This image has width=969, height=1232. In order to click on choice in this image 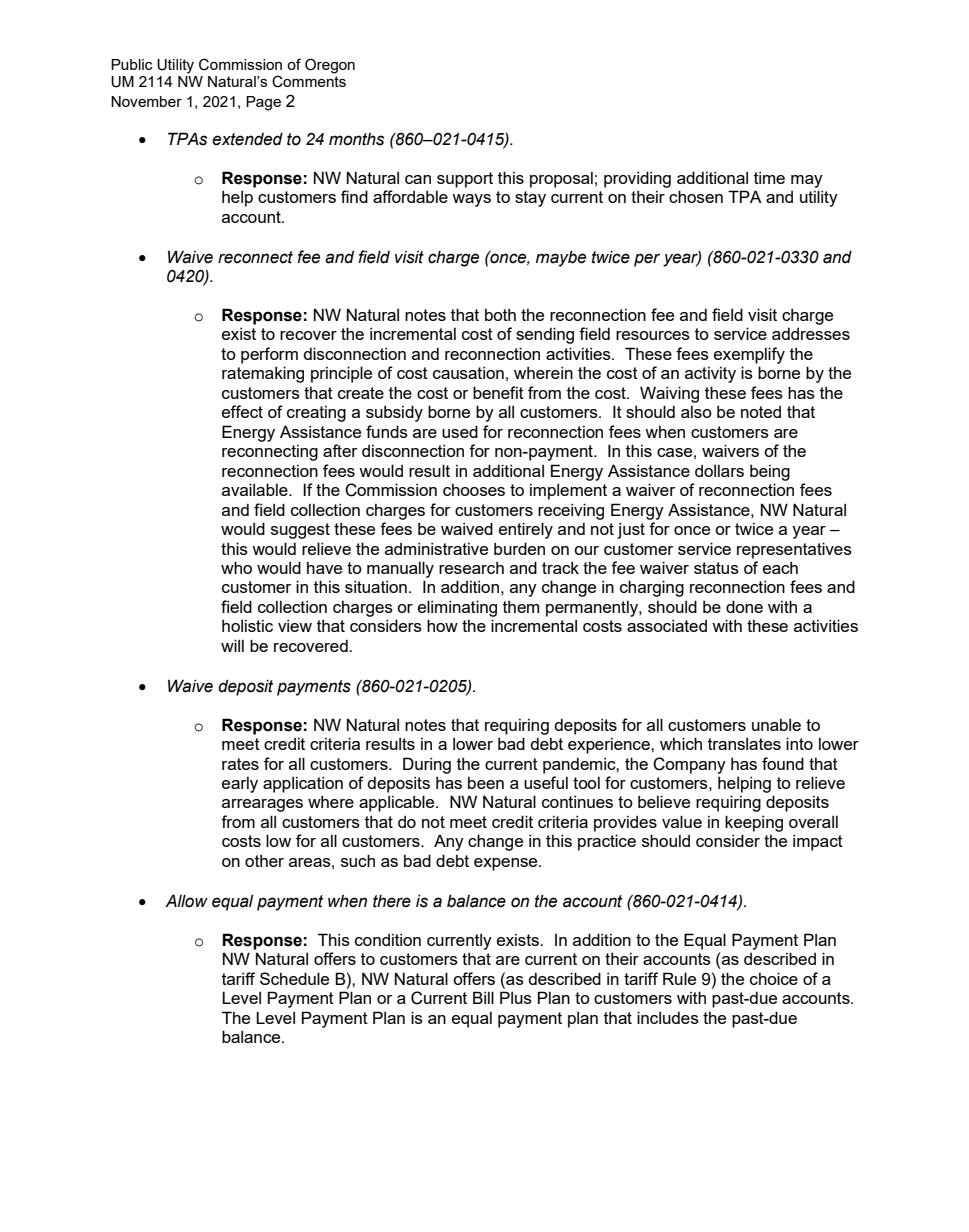, I will do `click(774, 978)`.
